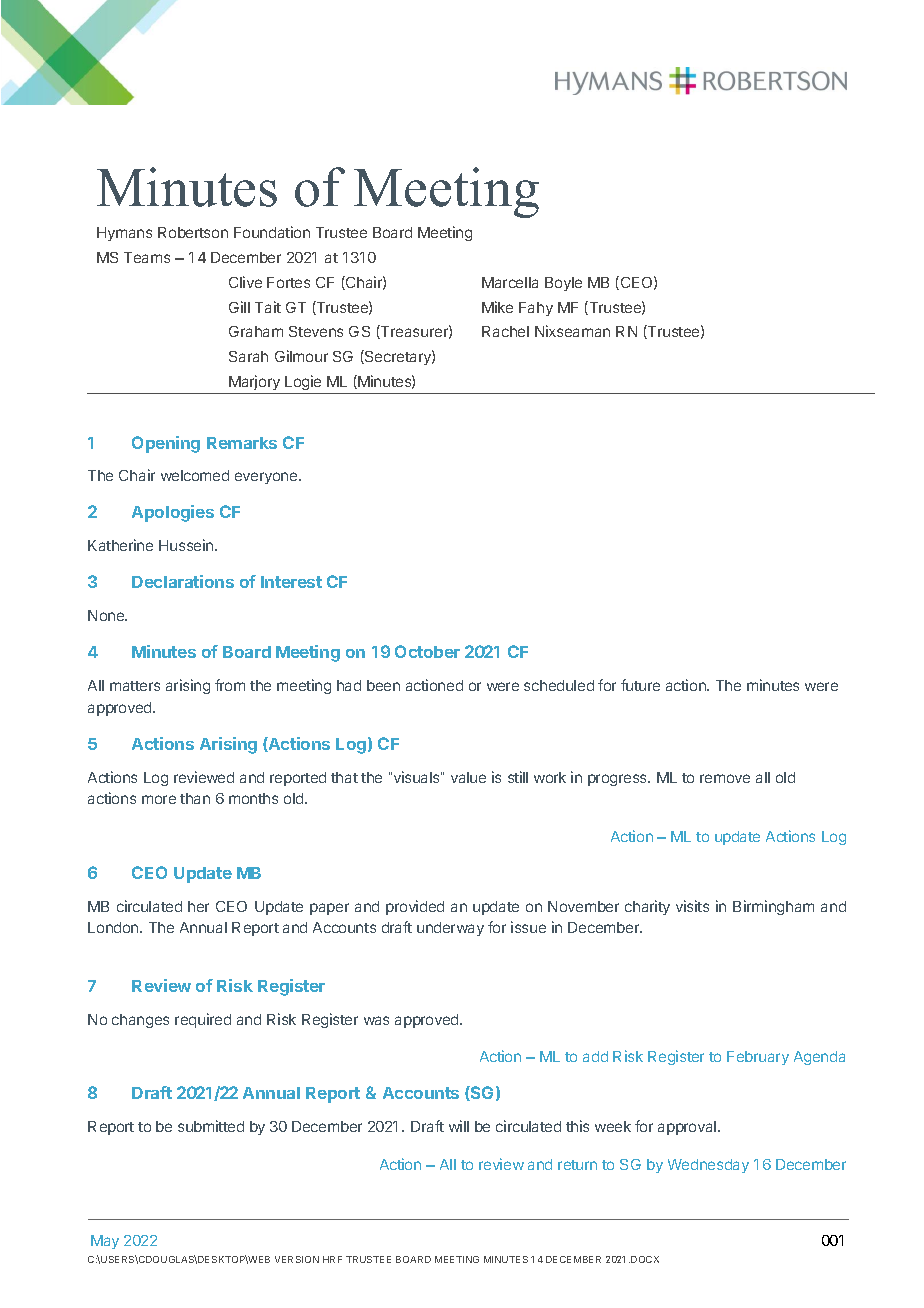 This screenshot has height=1308, width=924. What do you see at coordinates (105, 1242) in the screenshot?
I see `May` at bounding box center [105, 1242].
